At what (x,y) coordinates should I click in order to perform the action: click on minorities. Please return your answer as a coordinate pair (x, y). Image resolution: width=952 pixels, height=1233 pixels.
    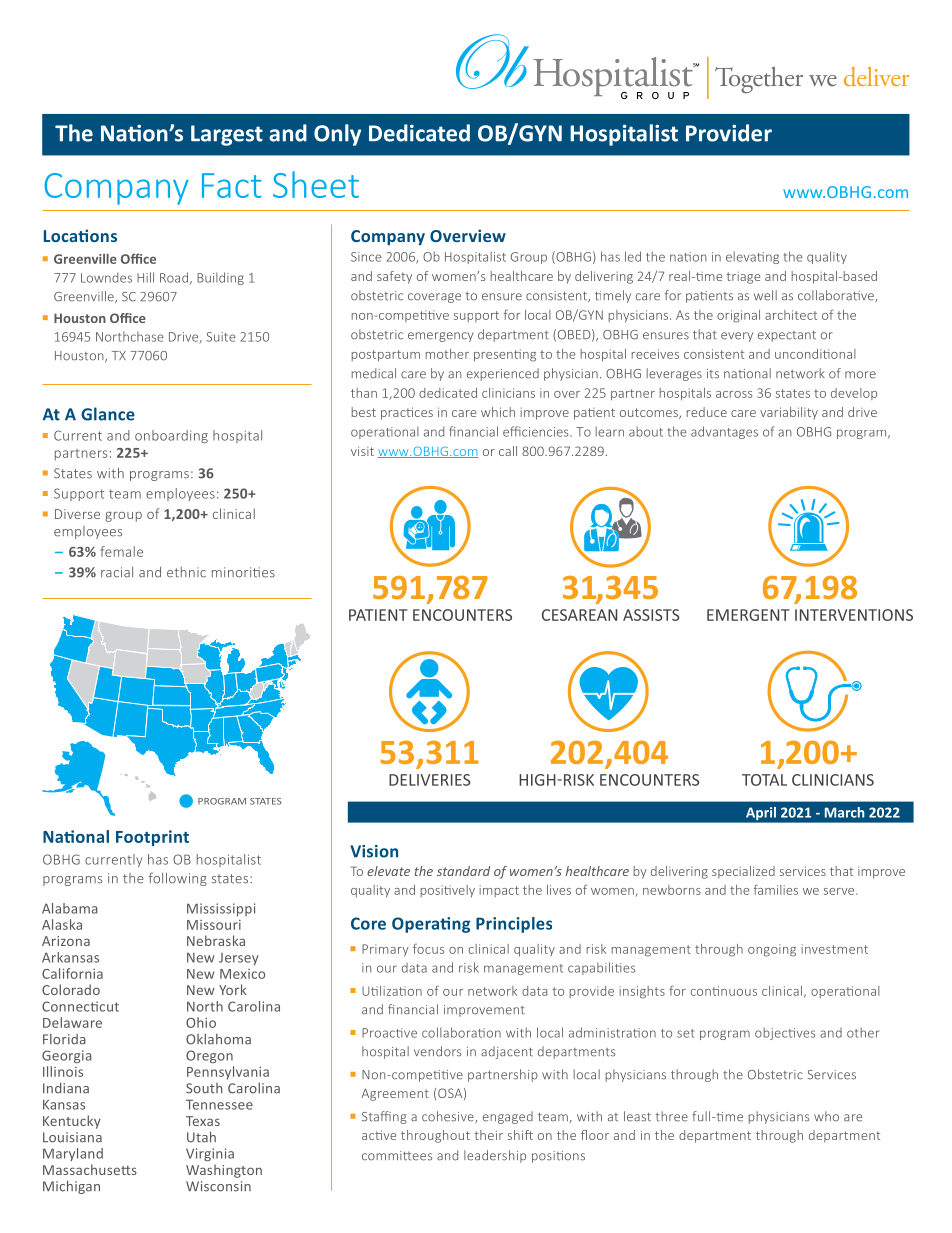
    Looking at the image, I should click on (243, 572).
